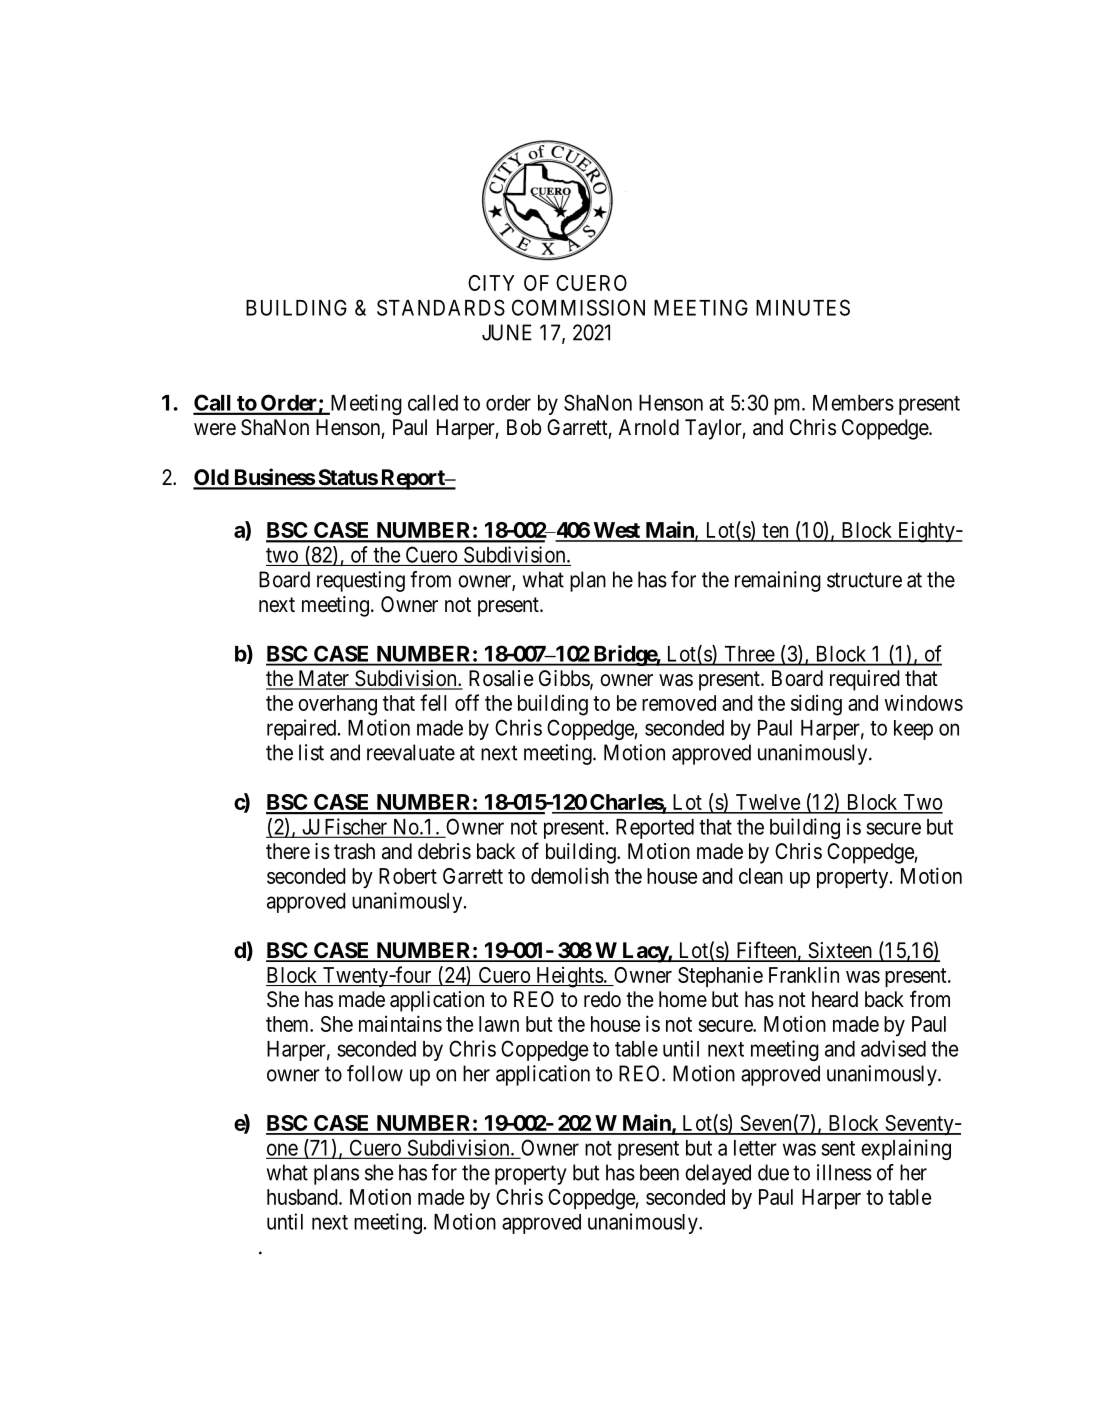  Describe the element at coordinates (803, 307) in the document. I see `MINUTES` at that location.
